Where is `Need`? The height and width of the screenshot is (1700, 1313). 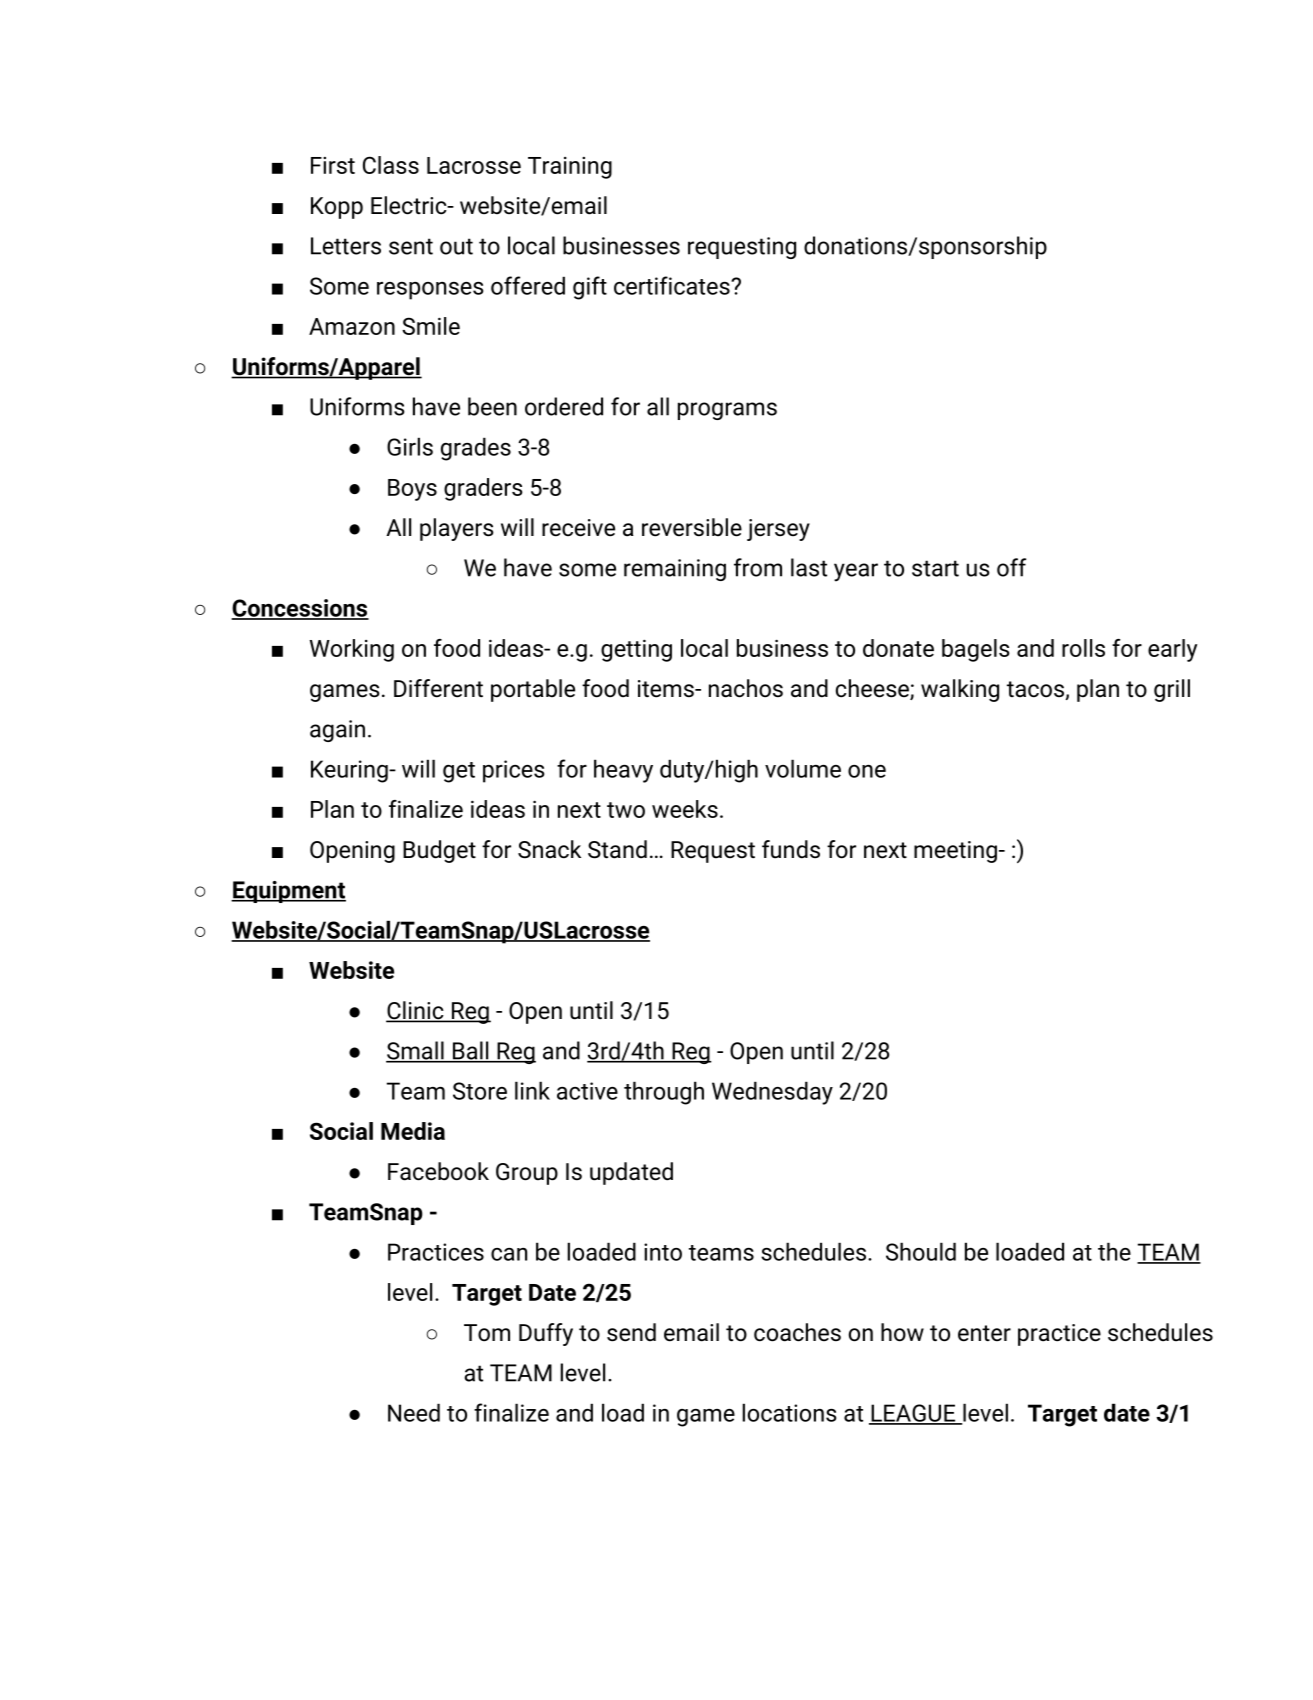 Need is located at coordinates (414, 1412).
